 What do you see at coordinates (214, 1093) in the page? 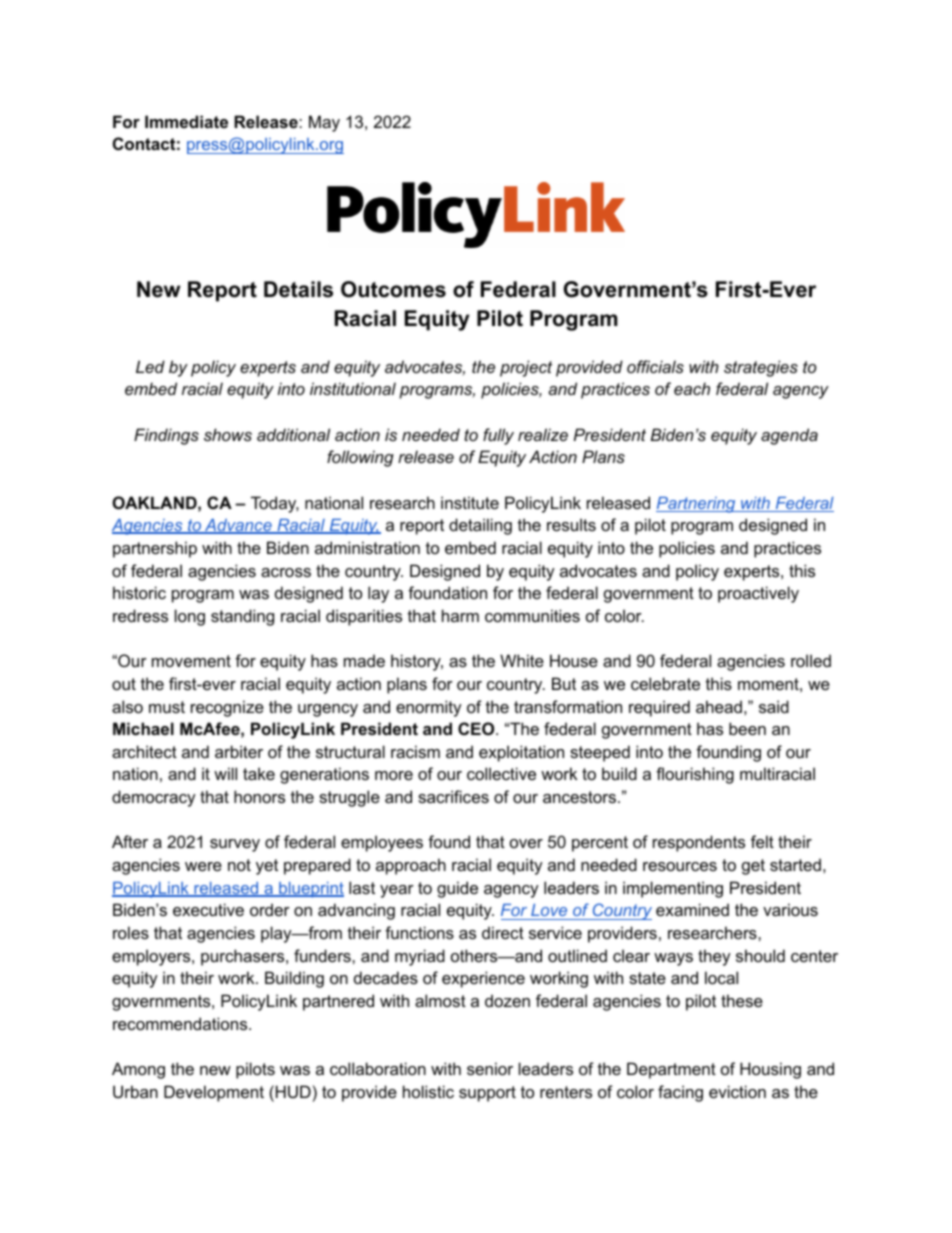
I see `Development` at bounding box center [214, 1093].
